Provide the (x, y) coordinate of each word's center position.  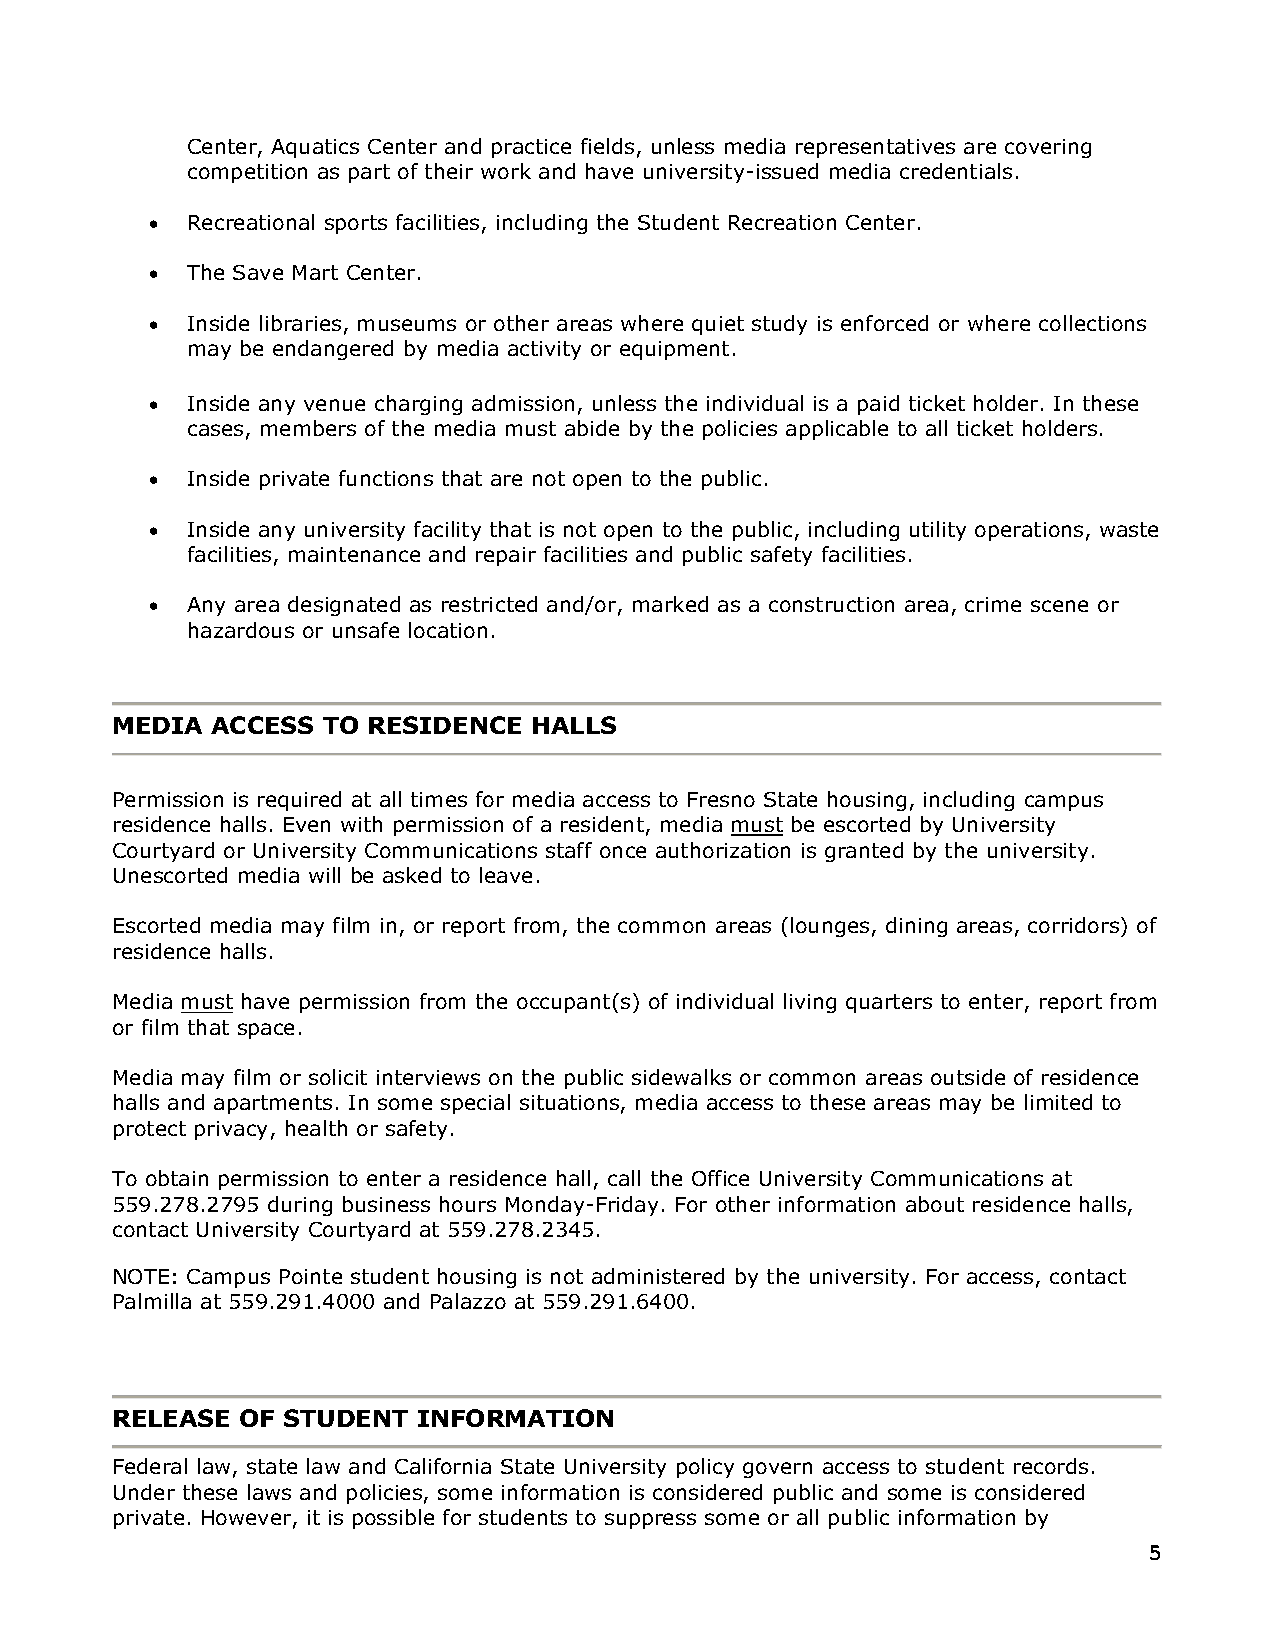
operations (1029, 531)
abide (592, 428)
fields (607, 146)
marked (670, 604)
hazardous (241, 630)
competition (247, 173)
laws (269, 1492)
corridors (1073, 925)
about (935, 1204)
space (266, 1031)
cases (215, 430)
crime (993, 604)
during (300, 1206)
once (623, 852)
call (624, 1178)
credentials (956, 171)
